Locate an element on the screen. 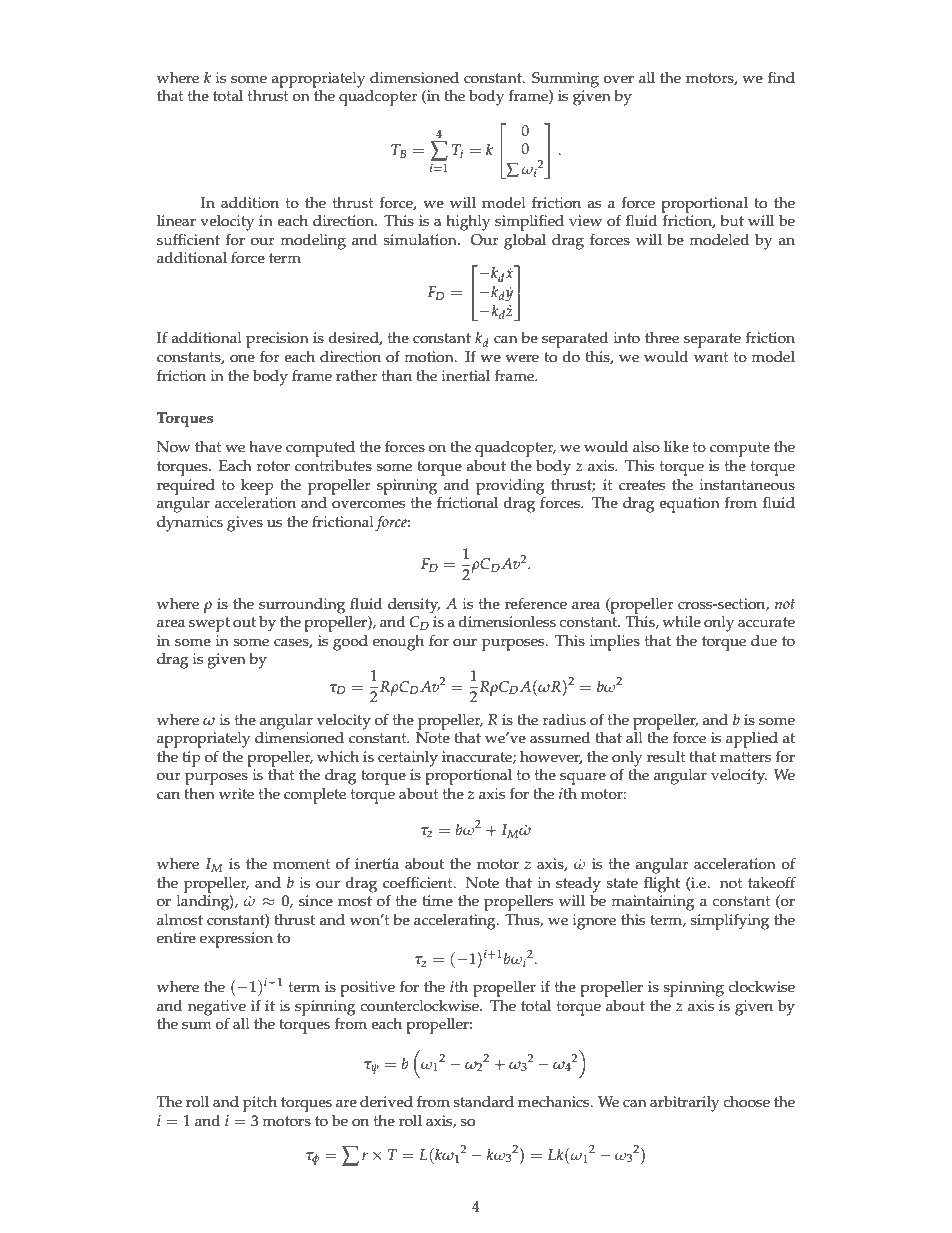 The height and width of the screenshot is (1233, 952). swept is located at coordinates (209, 624).
